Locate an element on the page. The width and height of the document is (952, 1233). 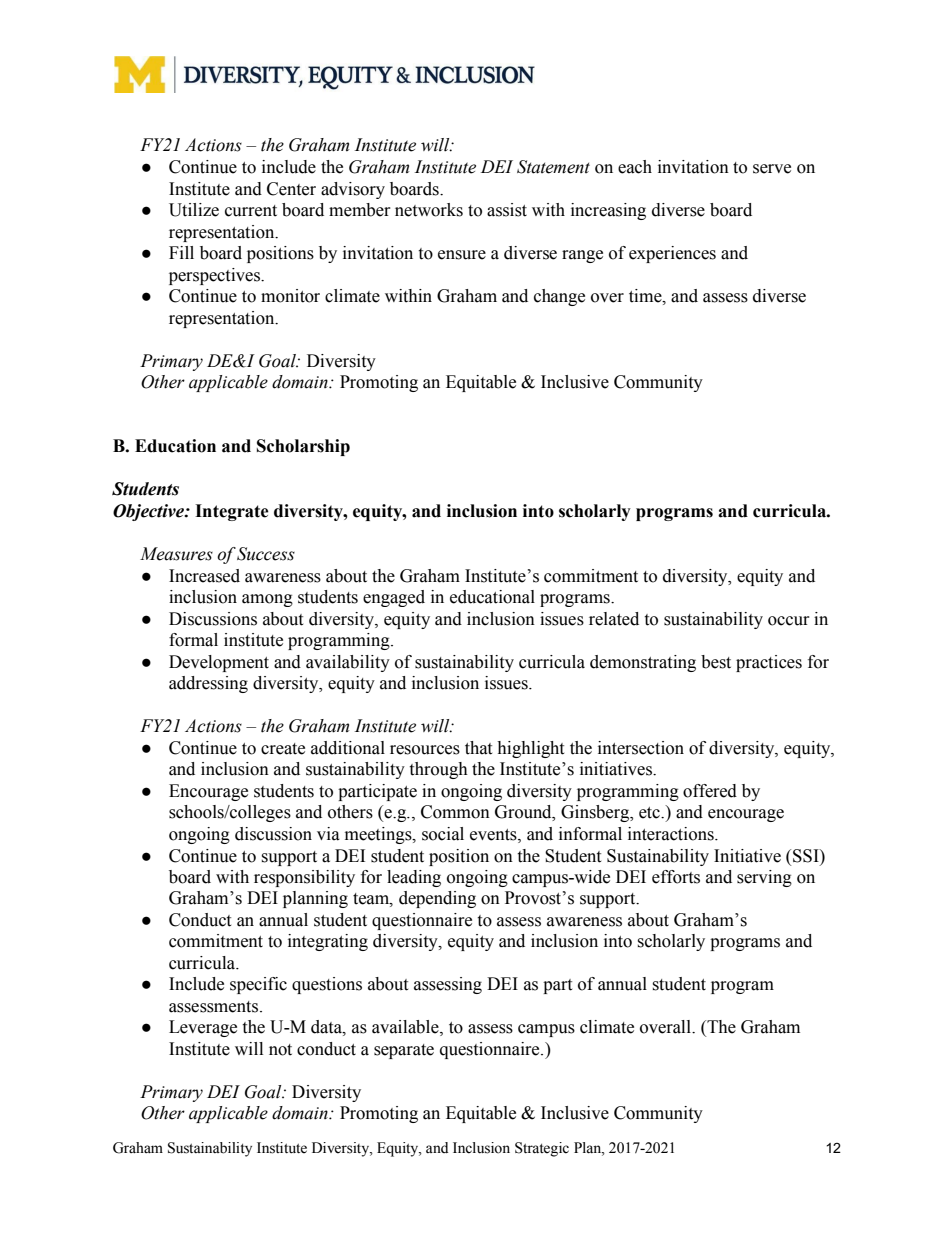
responsibility is located at coordinates (304, 878).
